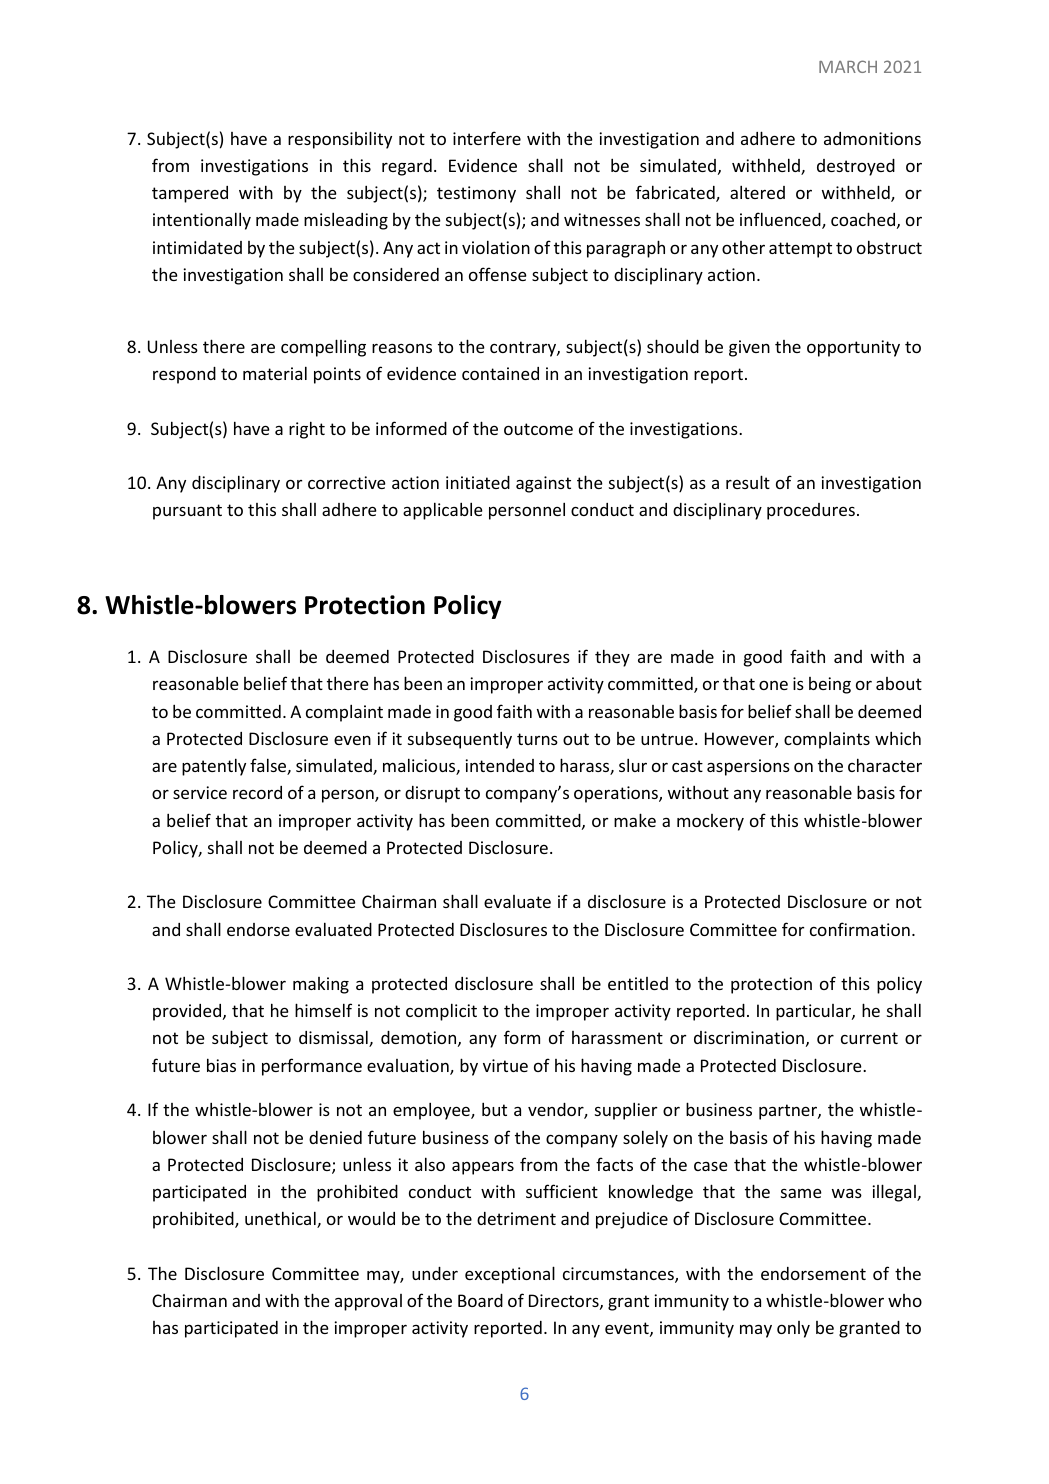 Image resolution: width=1049 pixels, height=1484 pixels. Describe the element at coordinates (811, 511) in the screenshot. I see `procedures` at that location.
